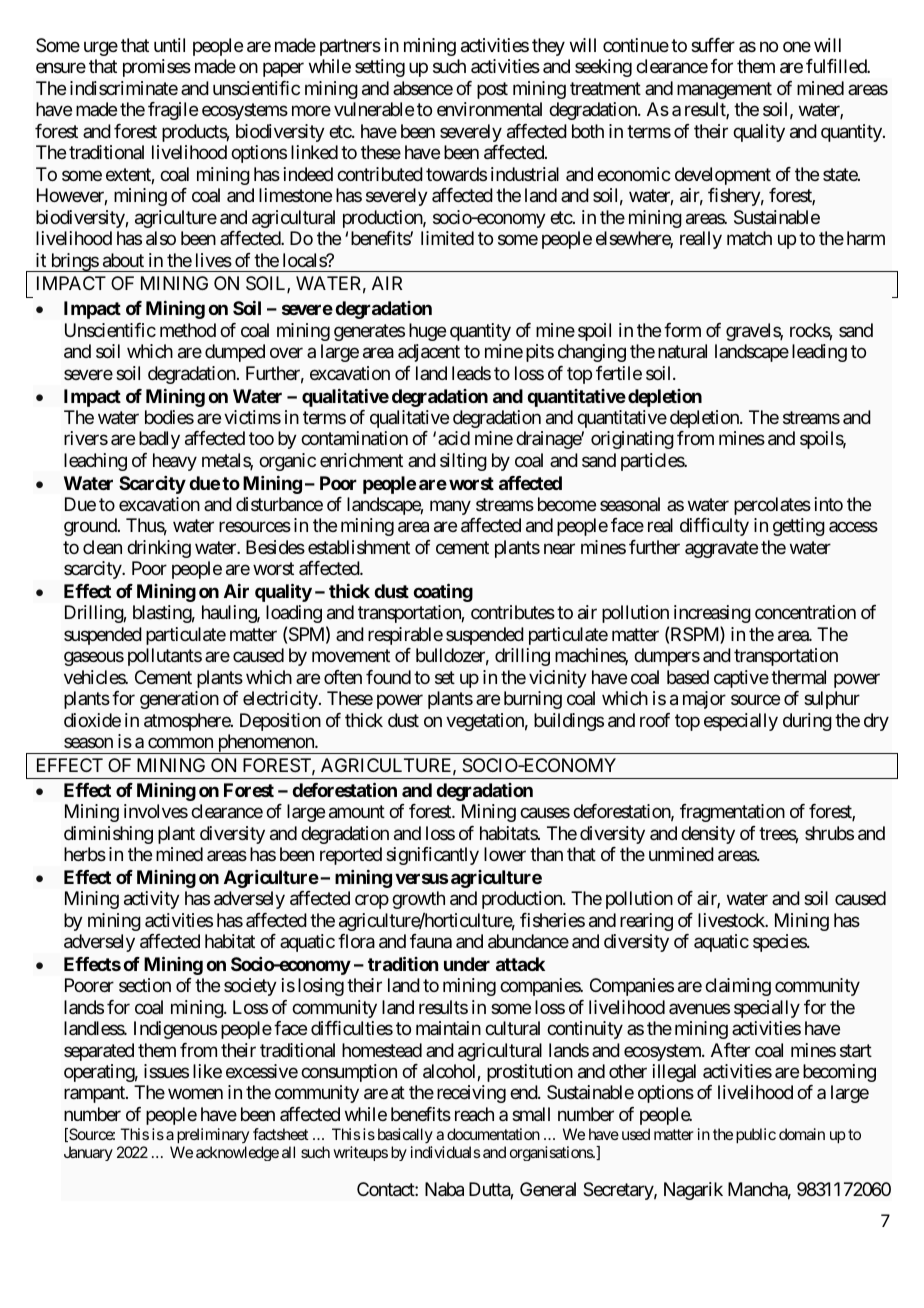 The width and height of the image is (924, 1308). What do you see at coordinates (454, 438) in the image?
I see `acid` at bounding box center [454, 438].
